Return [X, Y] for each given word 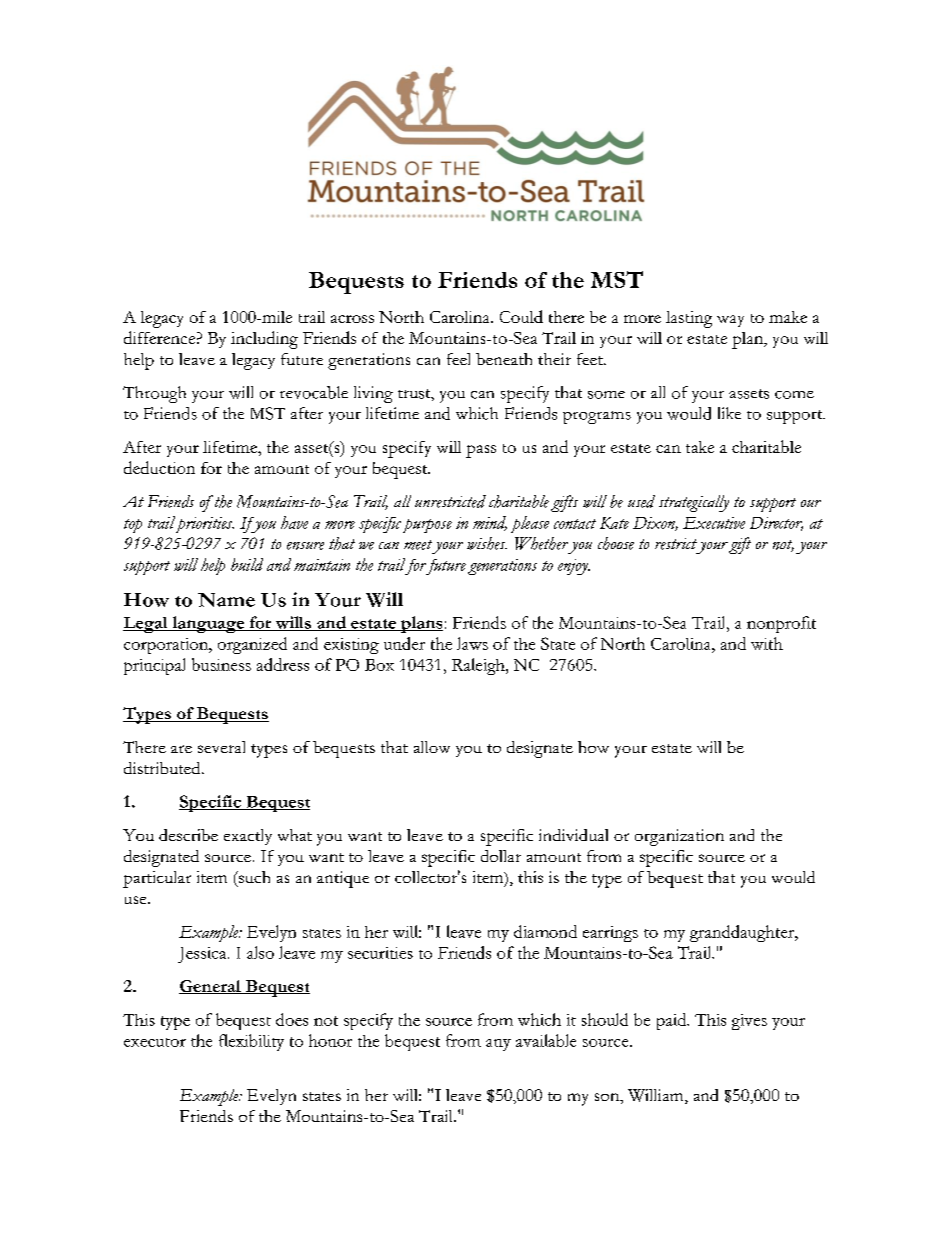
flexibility [251, 1042]
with [767, 643]
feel [458, 359]
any [498, 1045]
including [264, 340]
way [730, 321]
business [221, 664]
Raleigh [479, 666]
